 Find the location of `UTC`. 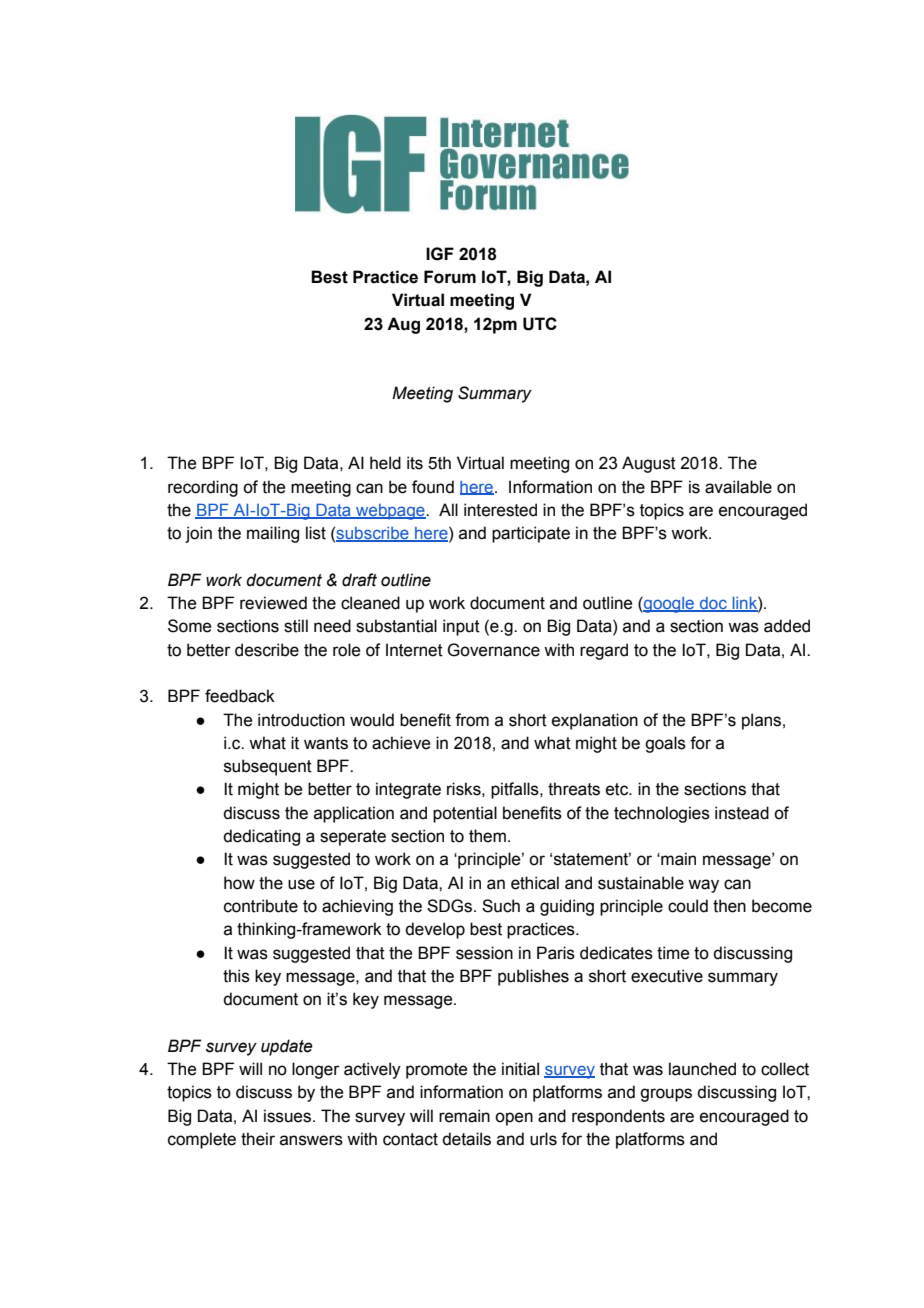

UTC is located at coordinates (540, 324).
